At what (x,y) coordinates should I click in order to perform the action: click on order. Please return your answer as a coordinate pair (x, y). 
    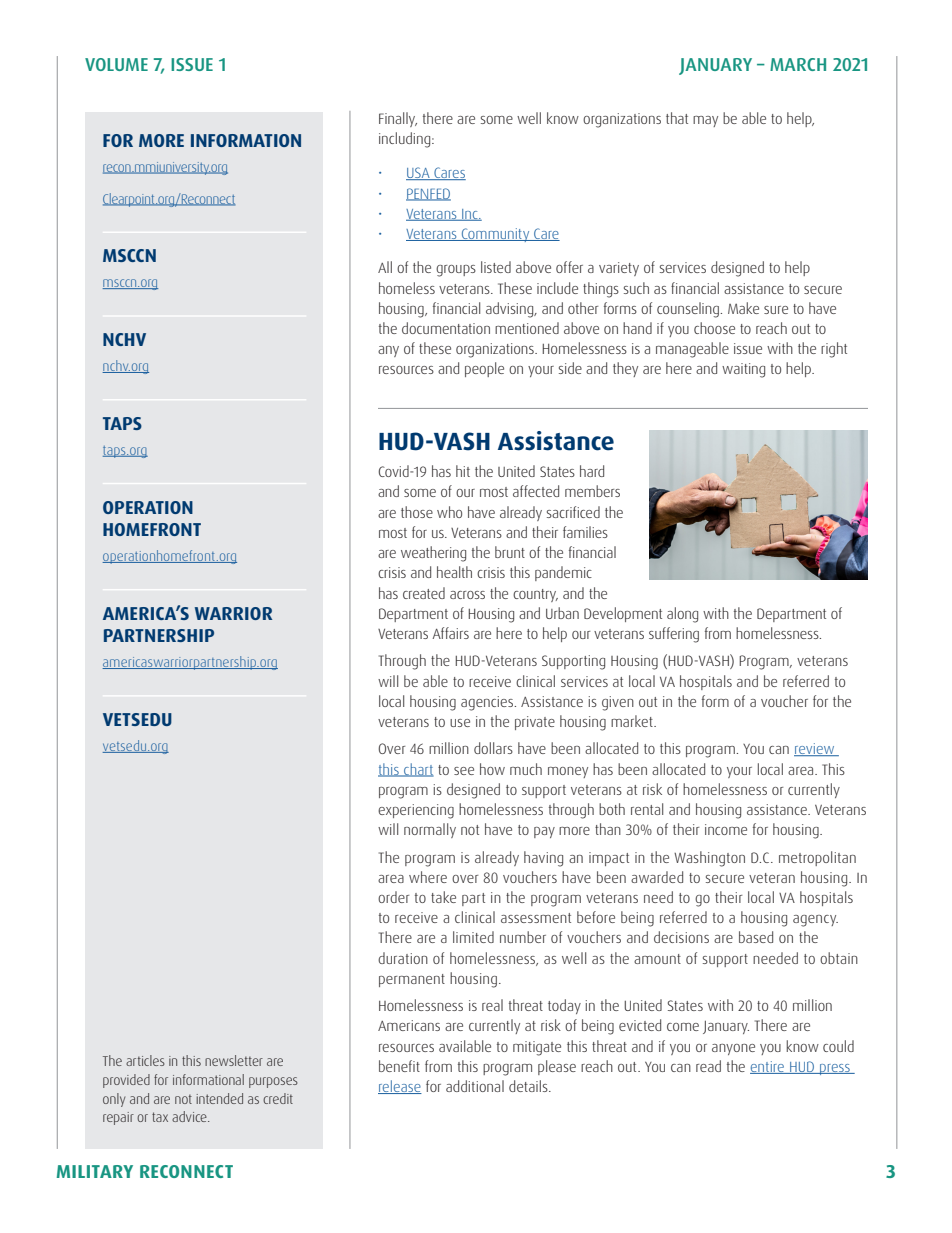
    Looking at the image, I should click on (393, 897).
